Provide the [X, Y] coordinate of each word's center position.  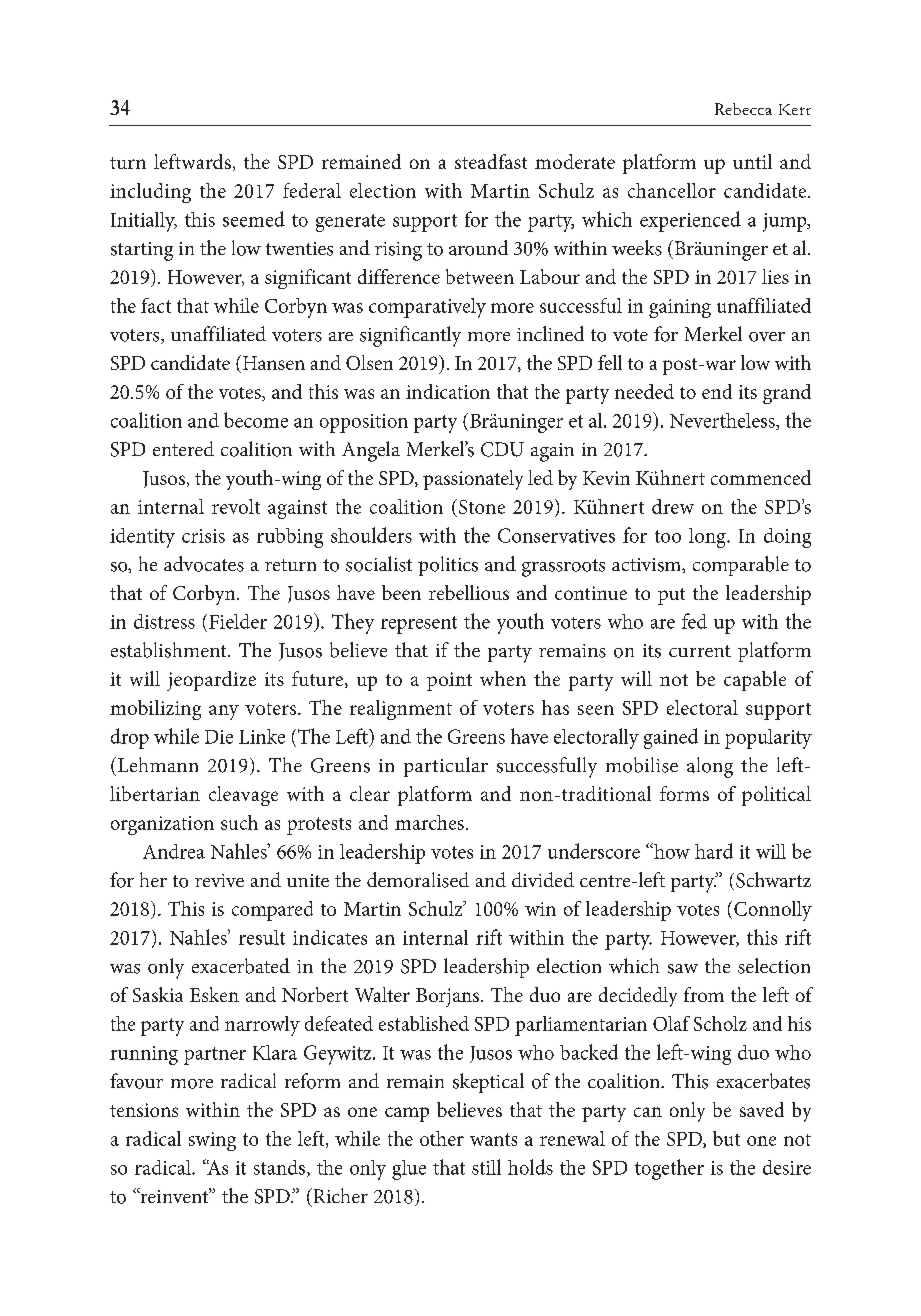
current [700, 651]
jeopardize [211, 681]
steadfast [491, 161]
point [449, 681]
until [752, 161]
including [150, 193]
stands [281, 1168]
